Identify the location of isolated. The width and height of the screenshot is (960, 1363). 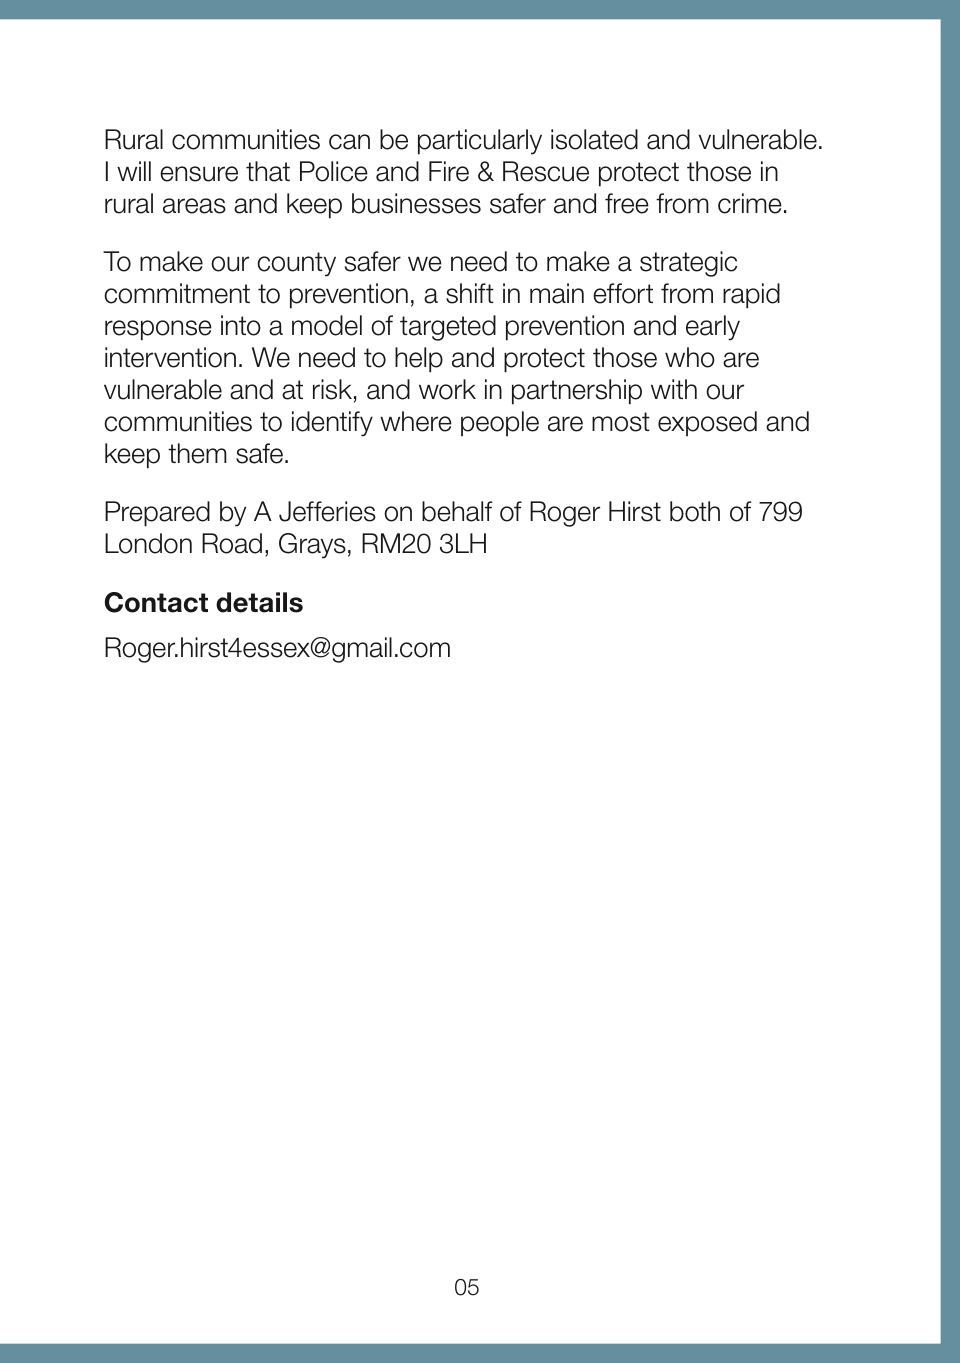
(594, 139).
